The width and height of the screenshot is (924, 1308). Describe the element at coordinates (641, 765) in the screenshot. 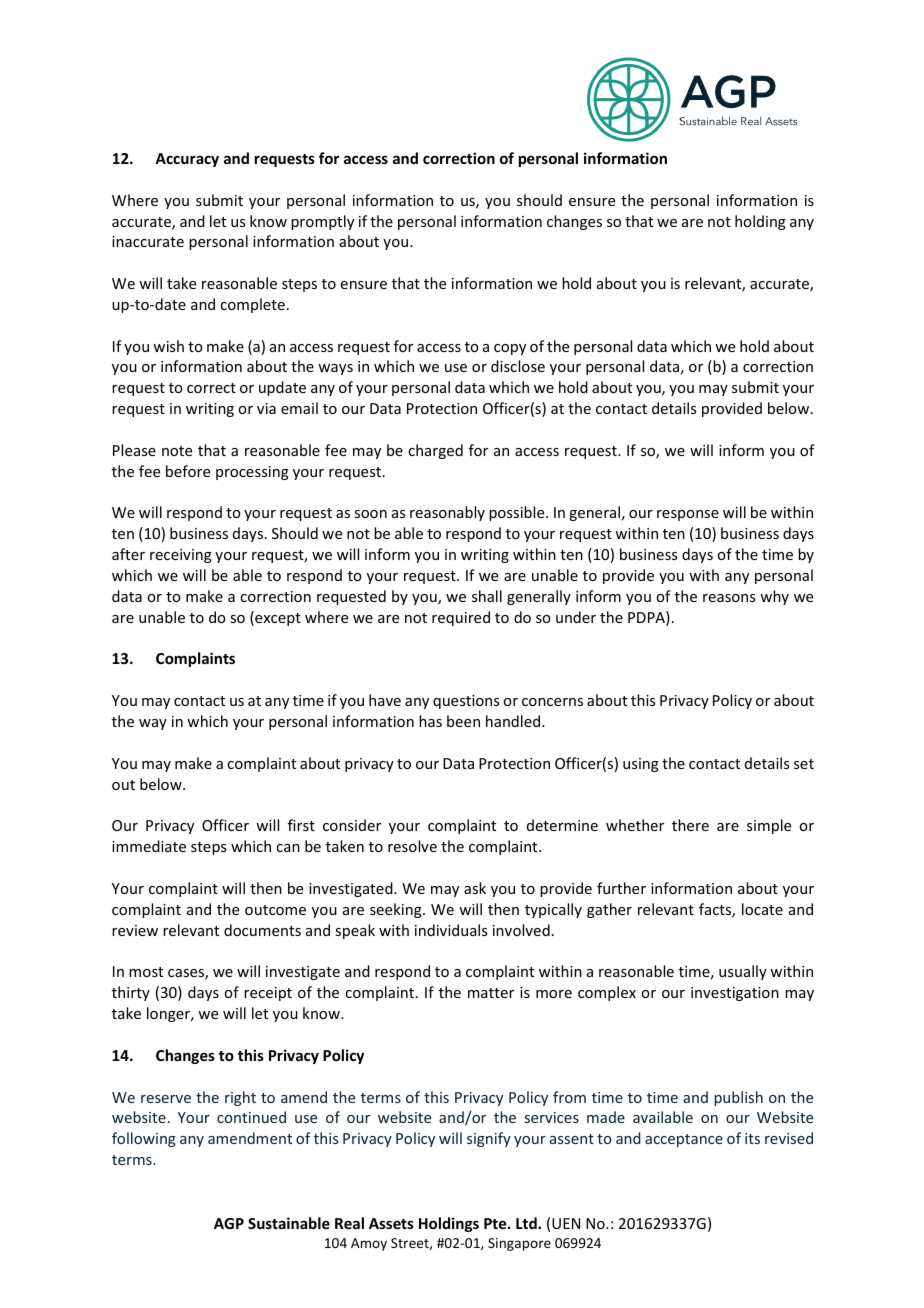

I see `using` at that location.
